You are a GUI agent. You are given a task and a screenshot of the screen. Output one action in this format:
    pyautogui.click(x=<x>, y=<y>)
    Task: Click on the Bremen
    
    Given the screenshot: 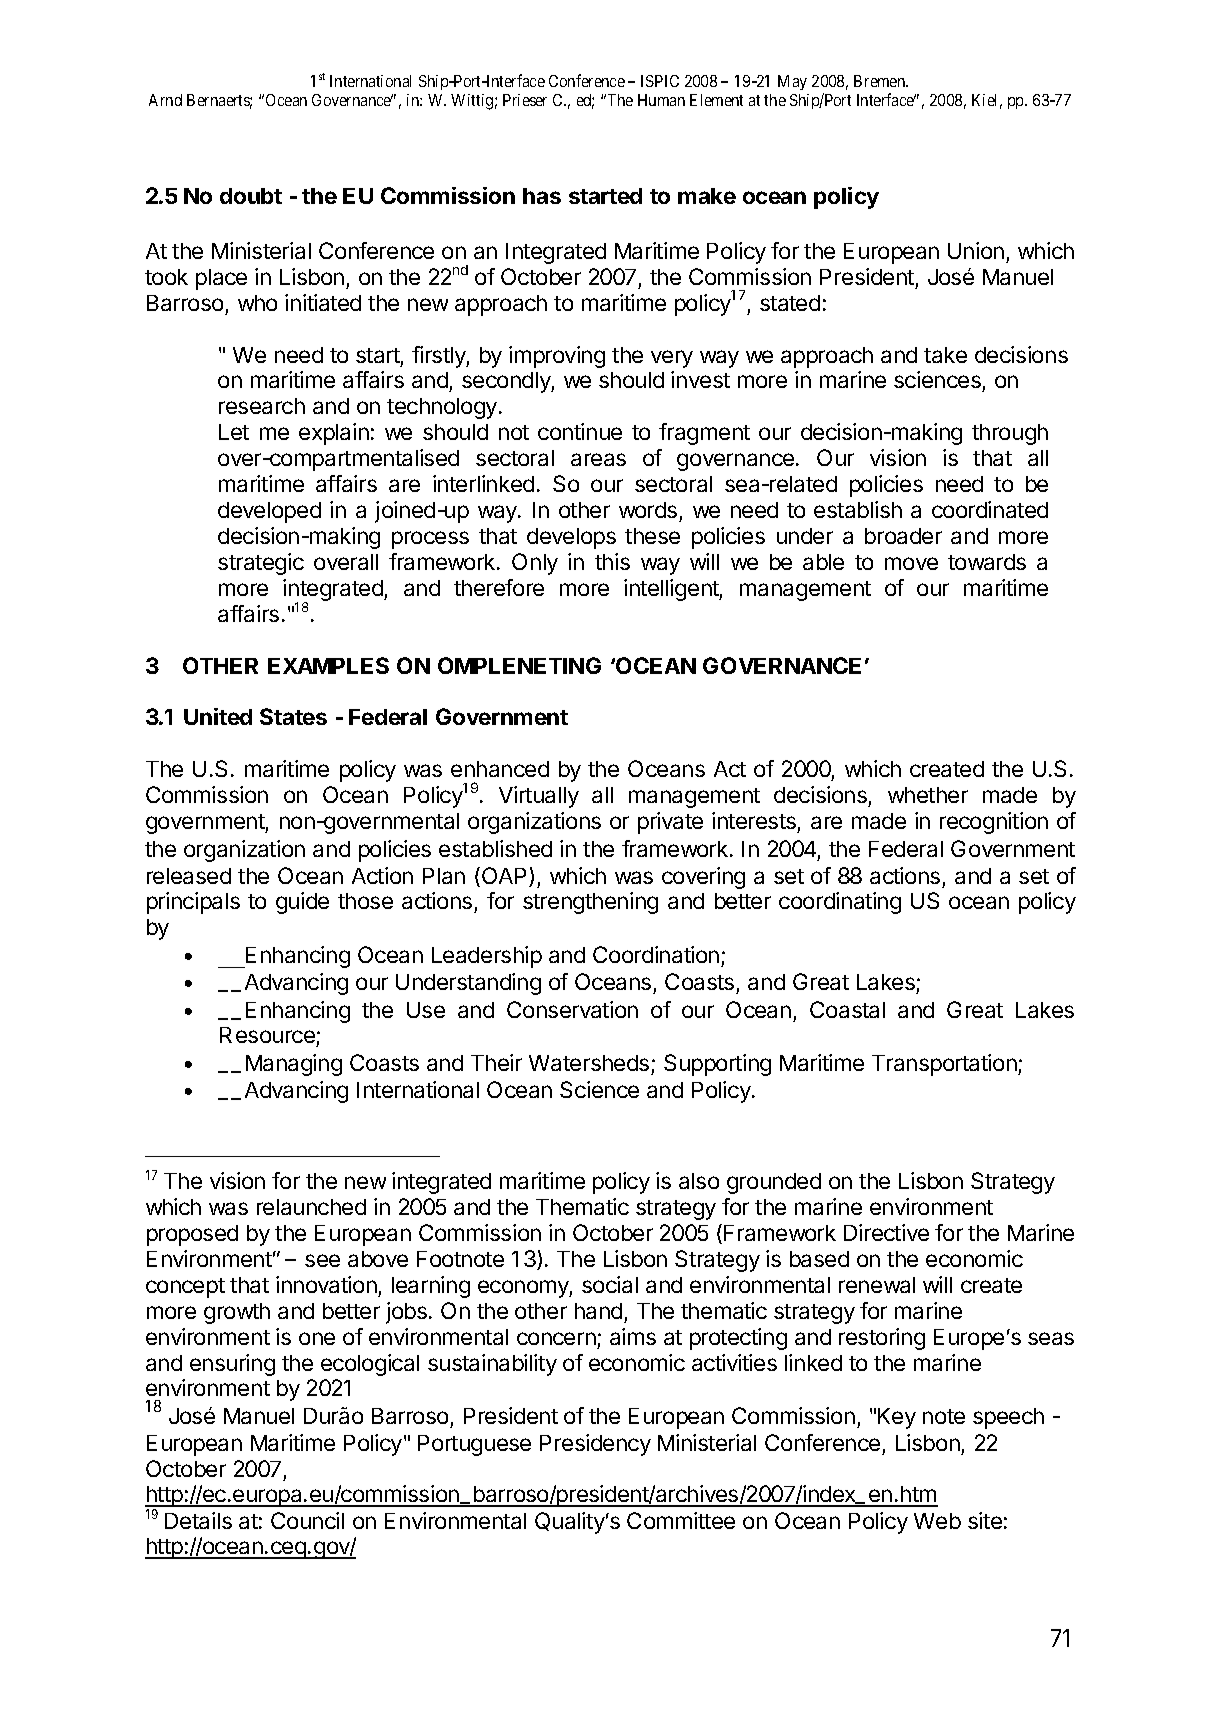 What is the action you would take?
    pyautogui.click(x=881, y=81)
